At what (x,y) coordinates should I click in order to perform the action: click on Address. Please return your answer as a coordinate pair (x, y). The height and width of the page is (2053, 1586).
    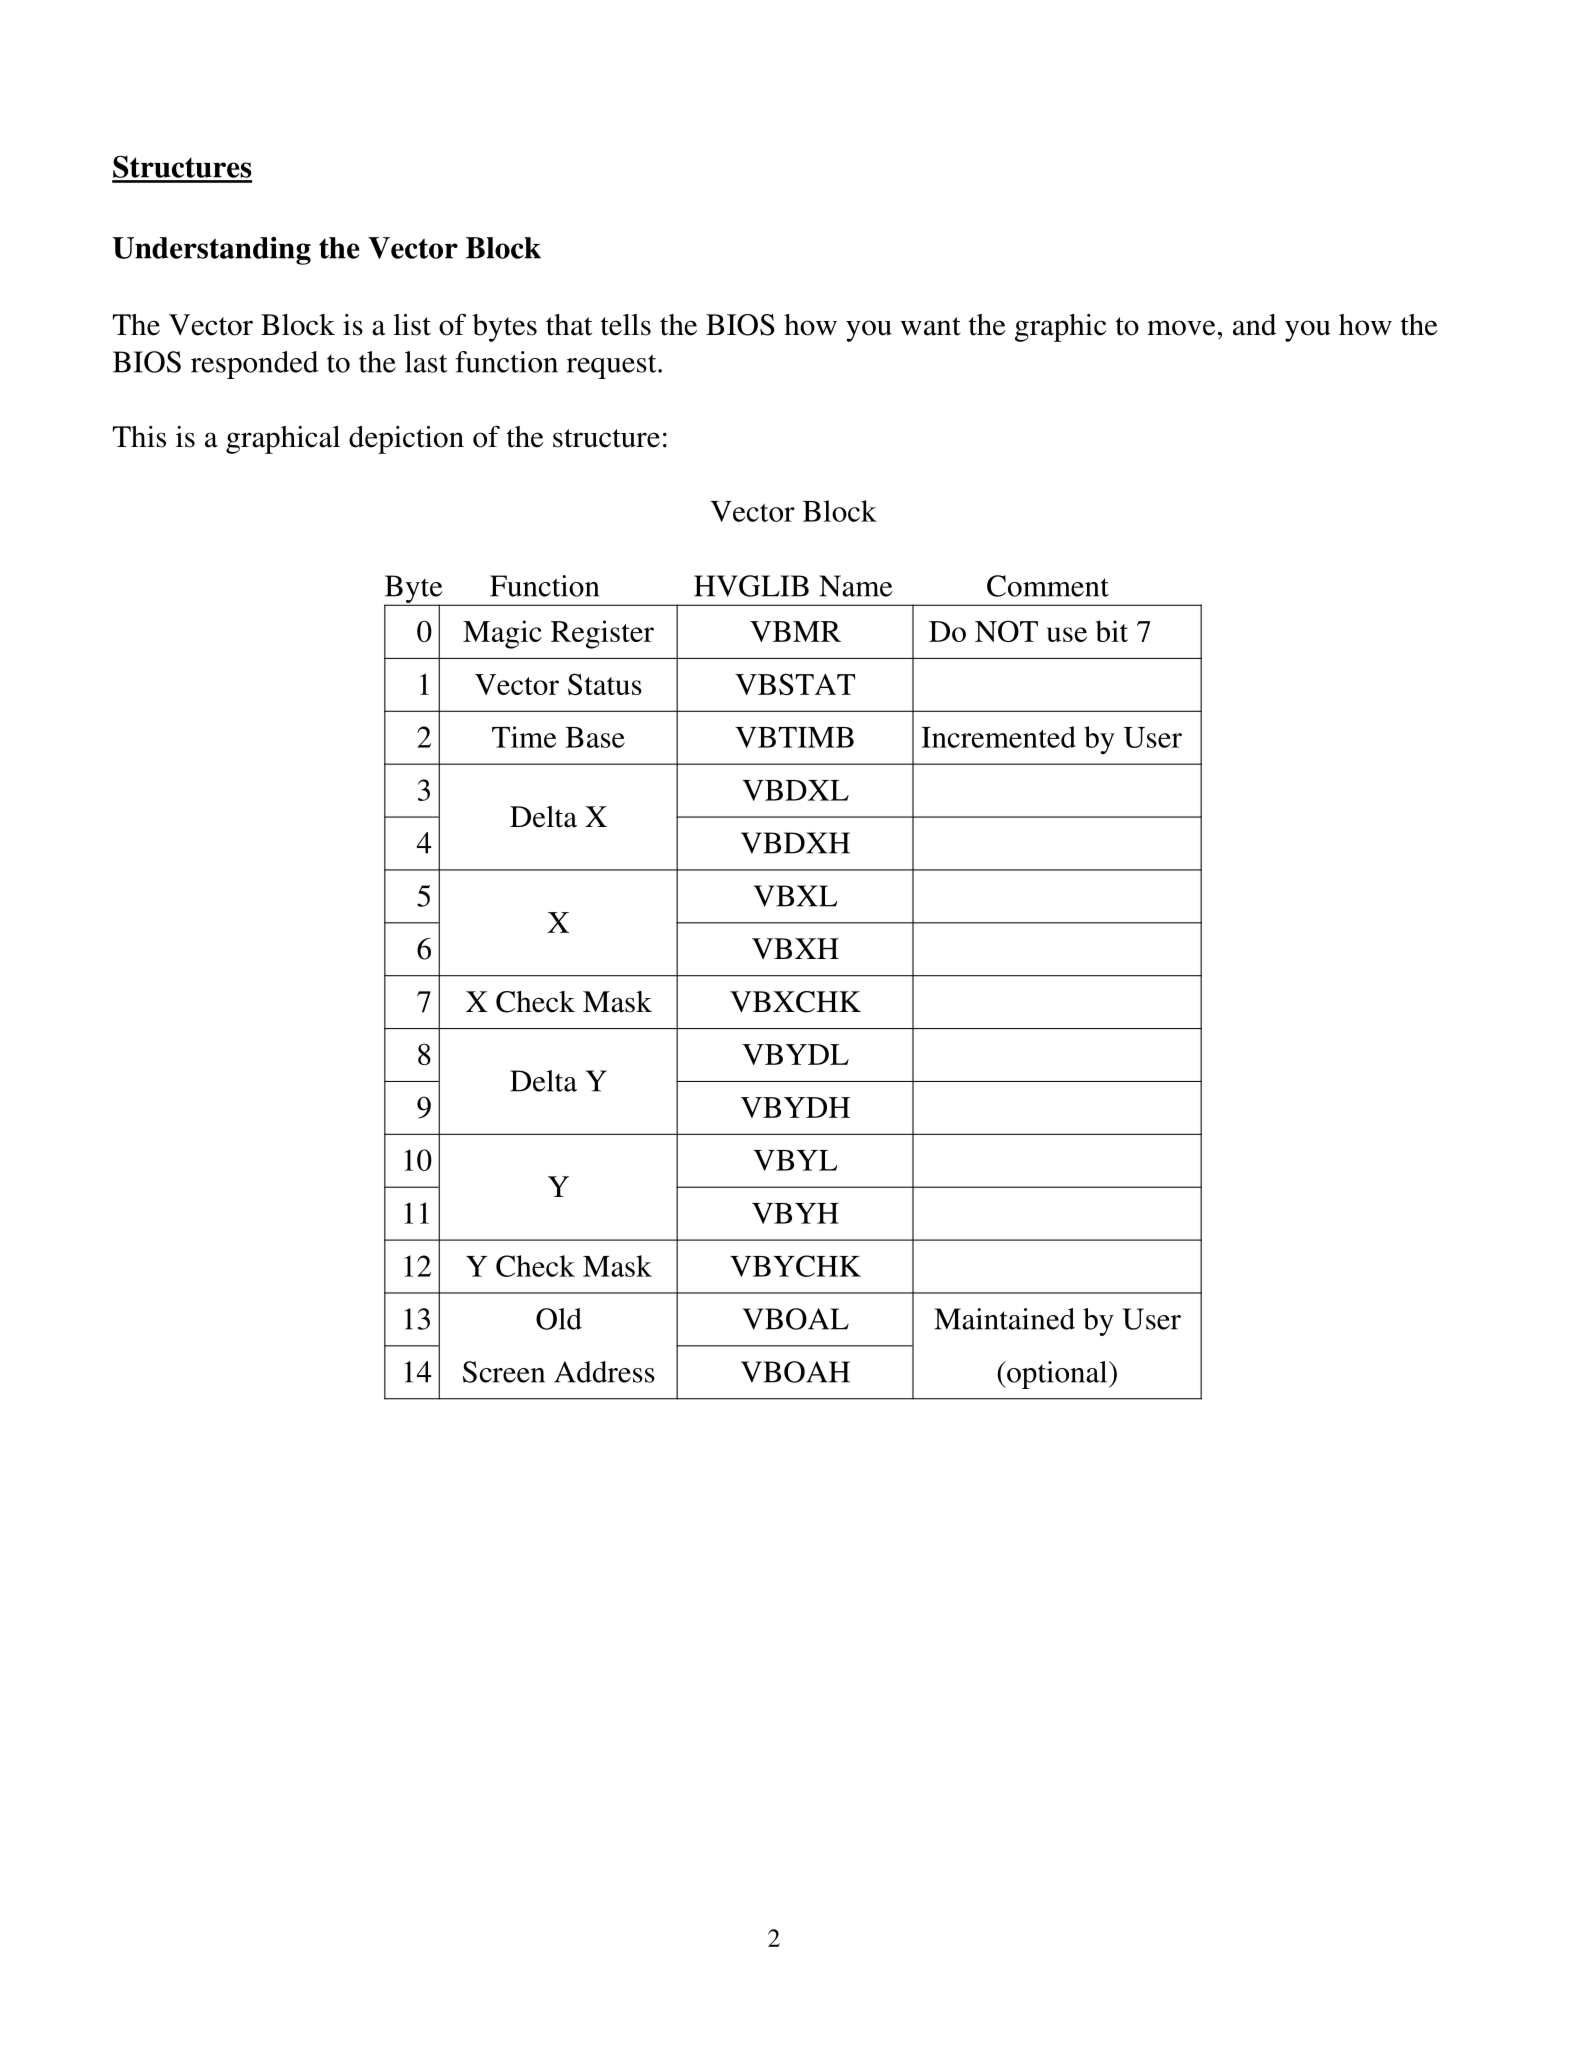
    Looking at the image, I should click on (604, 1372).
